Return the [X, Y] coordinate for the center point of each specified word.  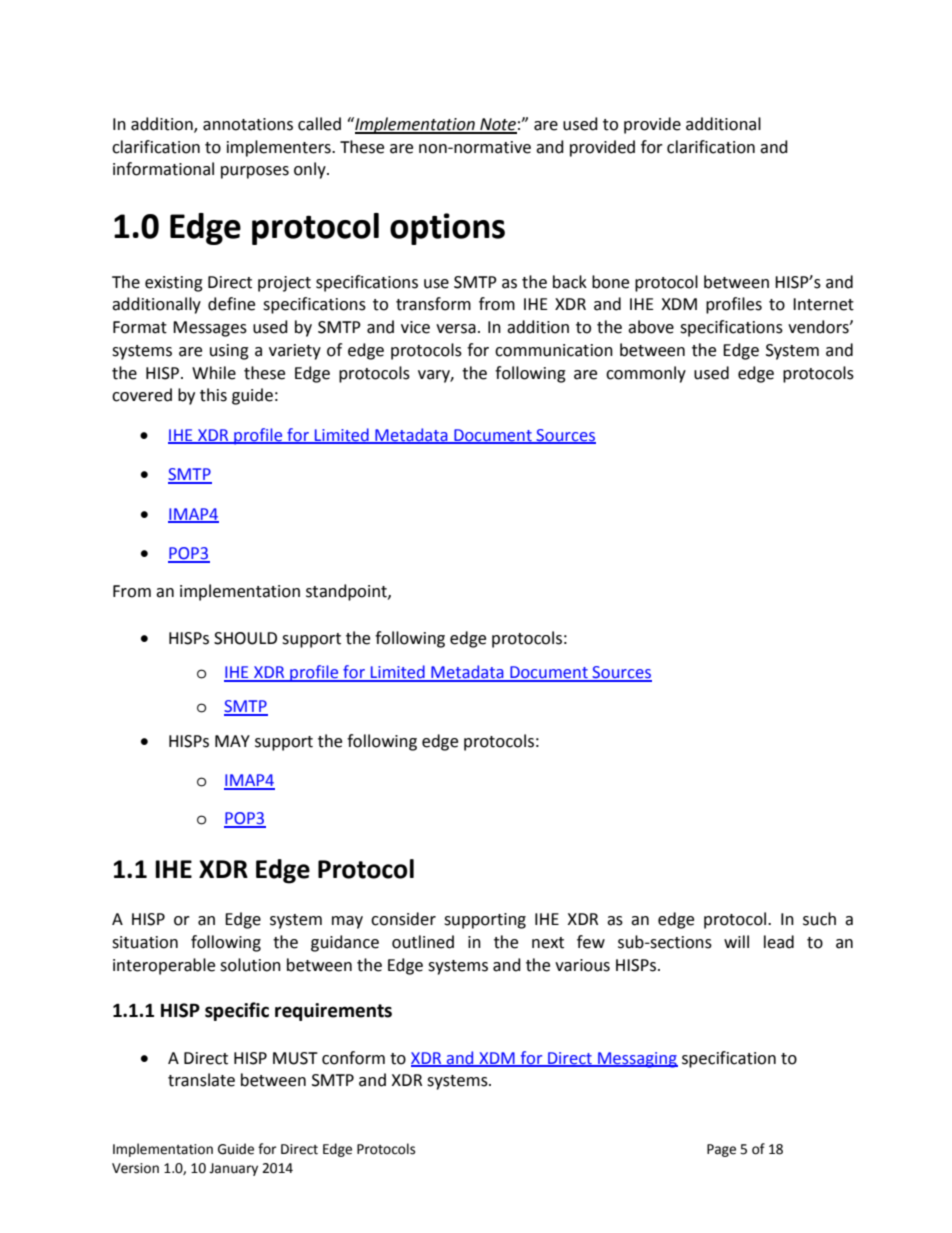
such [819, 919]
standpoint [347, 592]
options [447, 229]
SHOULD [245, 638]
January [233, 1169]
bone [610, 282]
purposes [255, 172]
